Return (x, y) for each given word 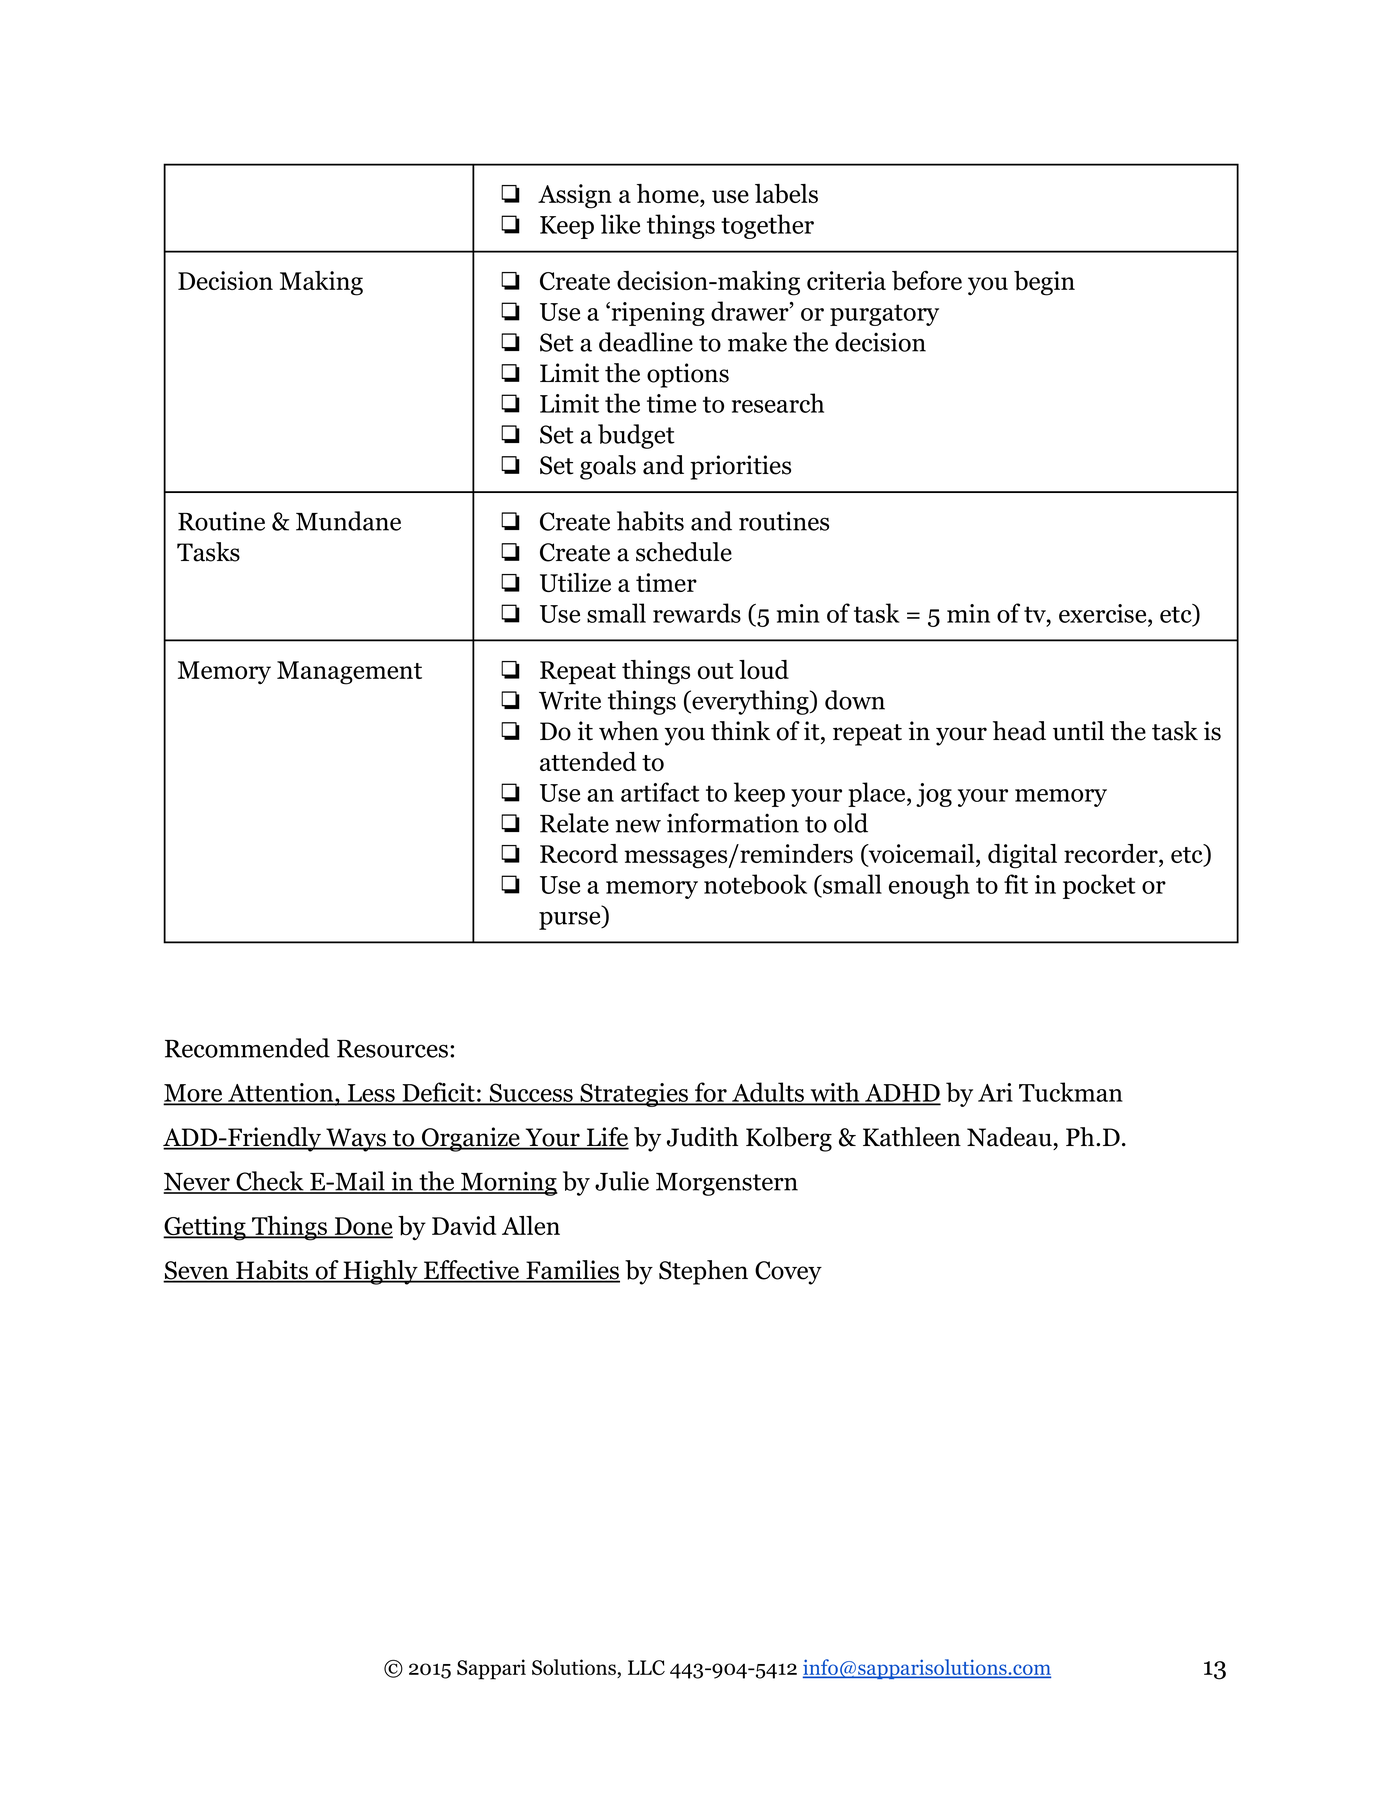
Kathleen (912, 1137)
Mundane (348, 521)
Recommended (247, 1048)
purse (571, 920)
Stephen (703, 1272)
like (620, 224)
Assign (575, 196)
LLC (646, 1667)
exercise (1104, 613)
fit (1016, 884)
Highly (380, 1272)
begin (1044, 283)
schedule (684, 552)
